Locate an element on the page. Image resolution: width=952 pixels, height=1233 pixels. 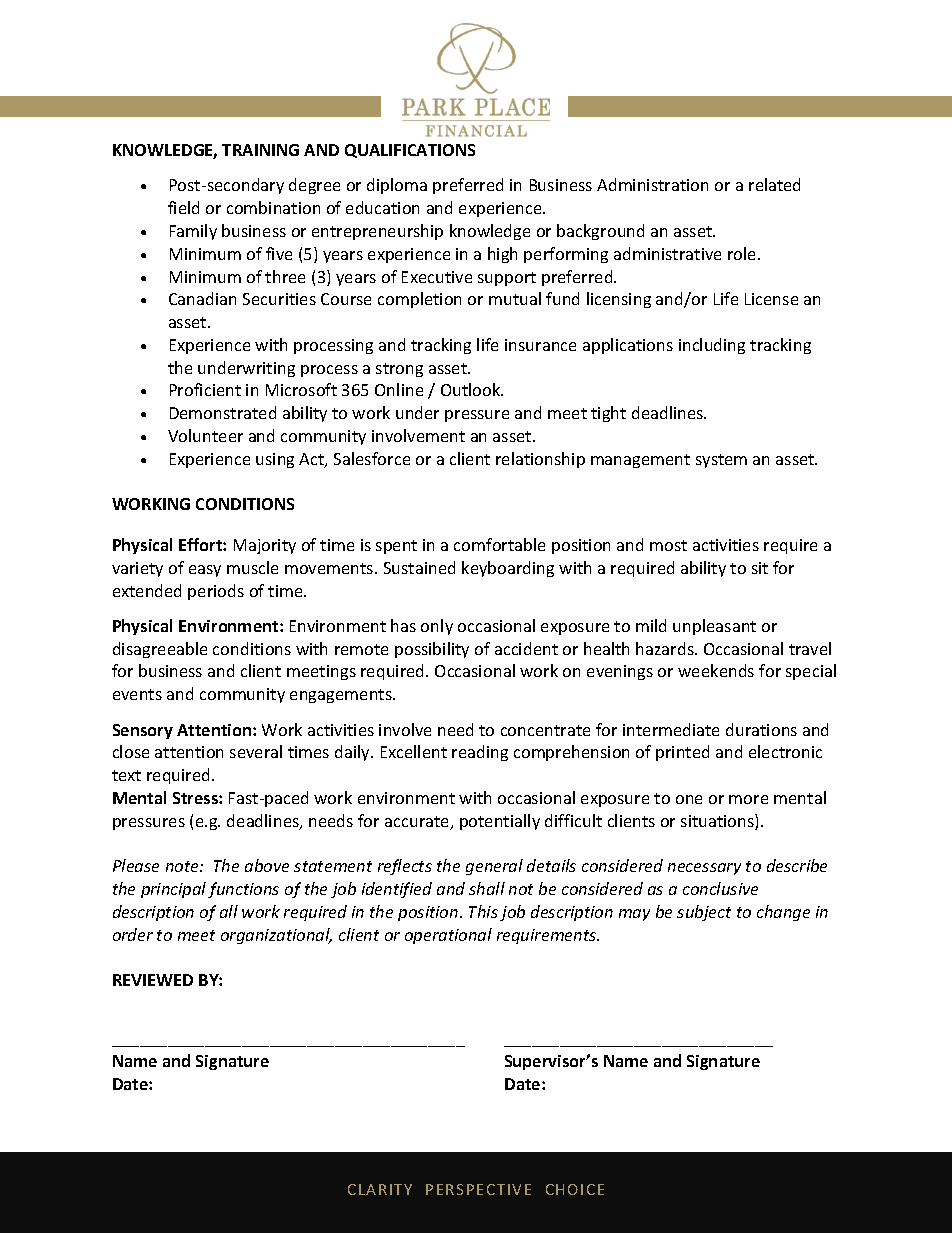
QUALIFICATIONS is located at coordinates (410, 151).
